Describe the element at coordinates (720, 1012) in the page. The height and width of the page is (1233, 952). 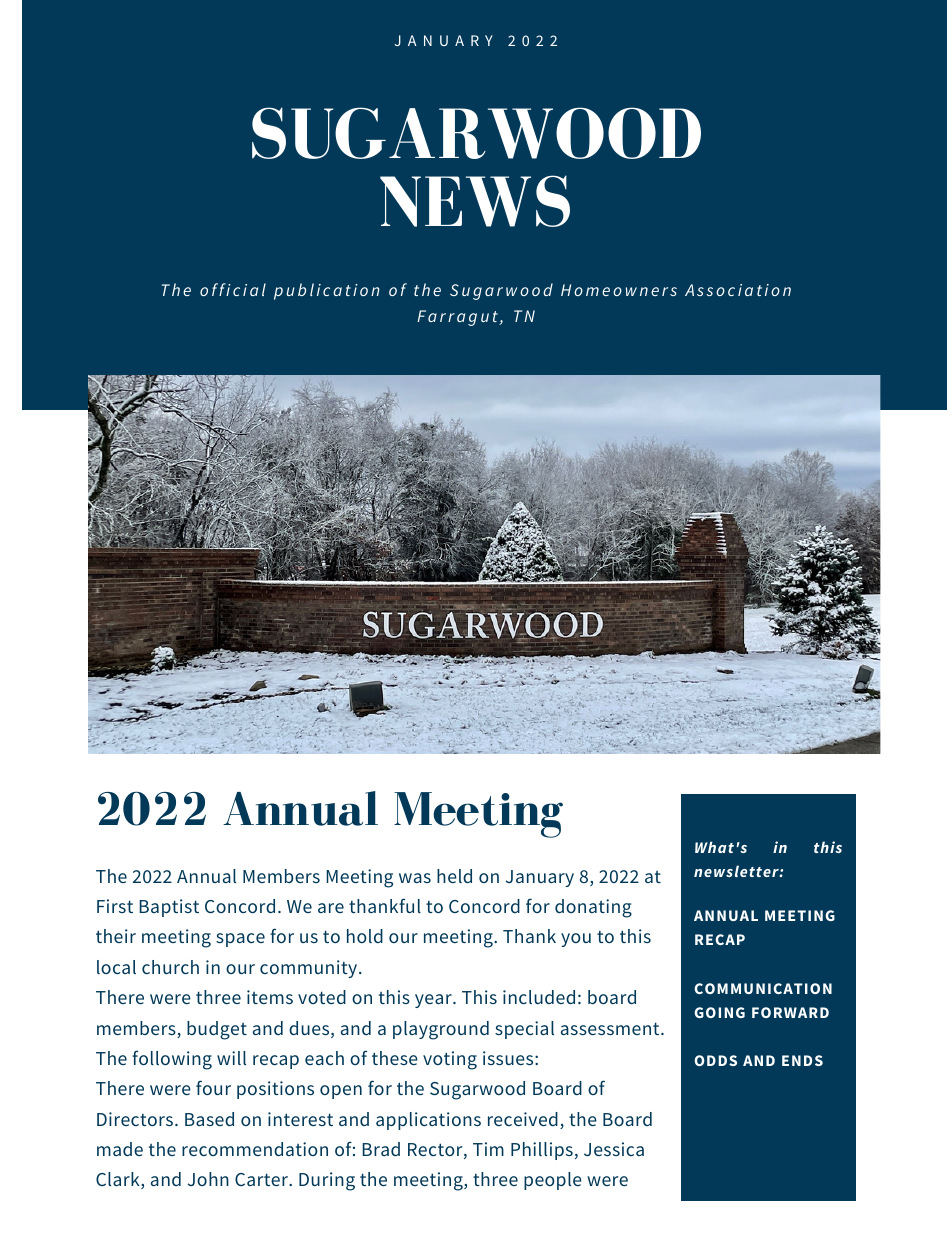
I see `GOING` at that location.
